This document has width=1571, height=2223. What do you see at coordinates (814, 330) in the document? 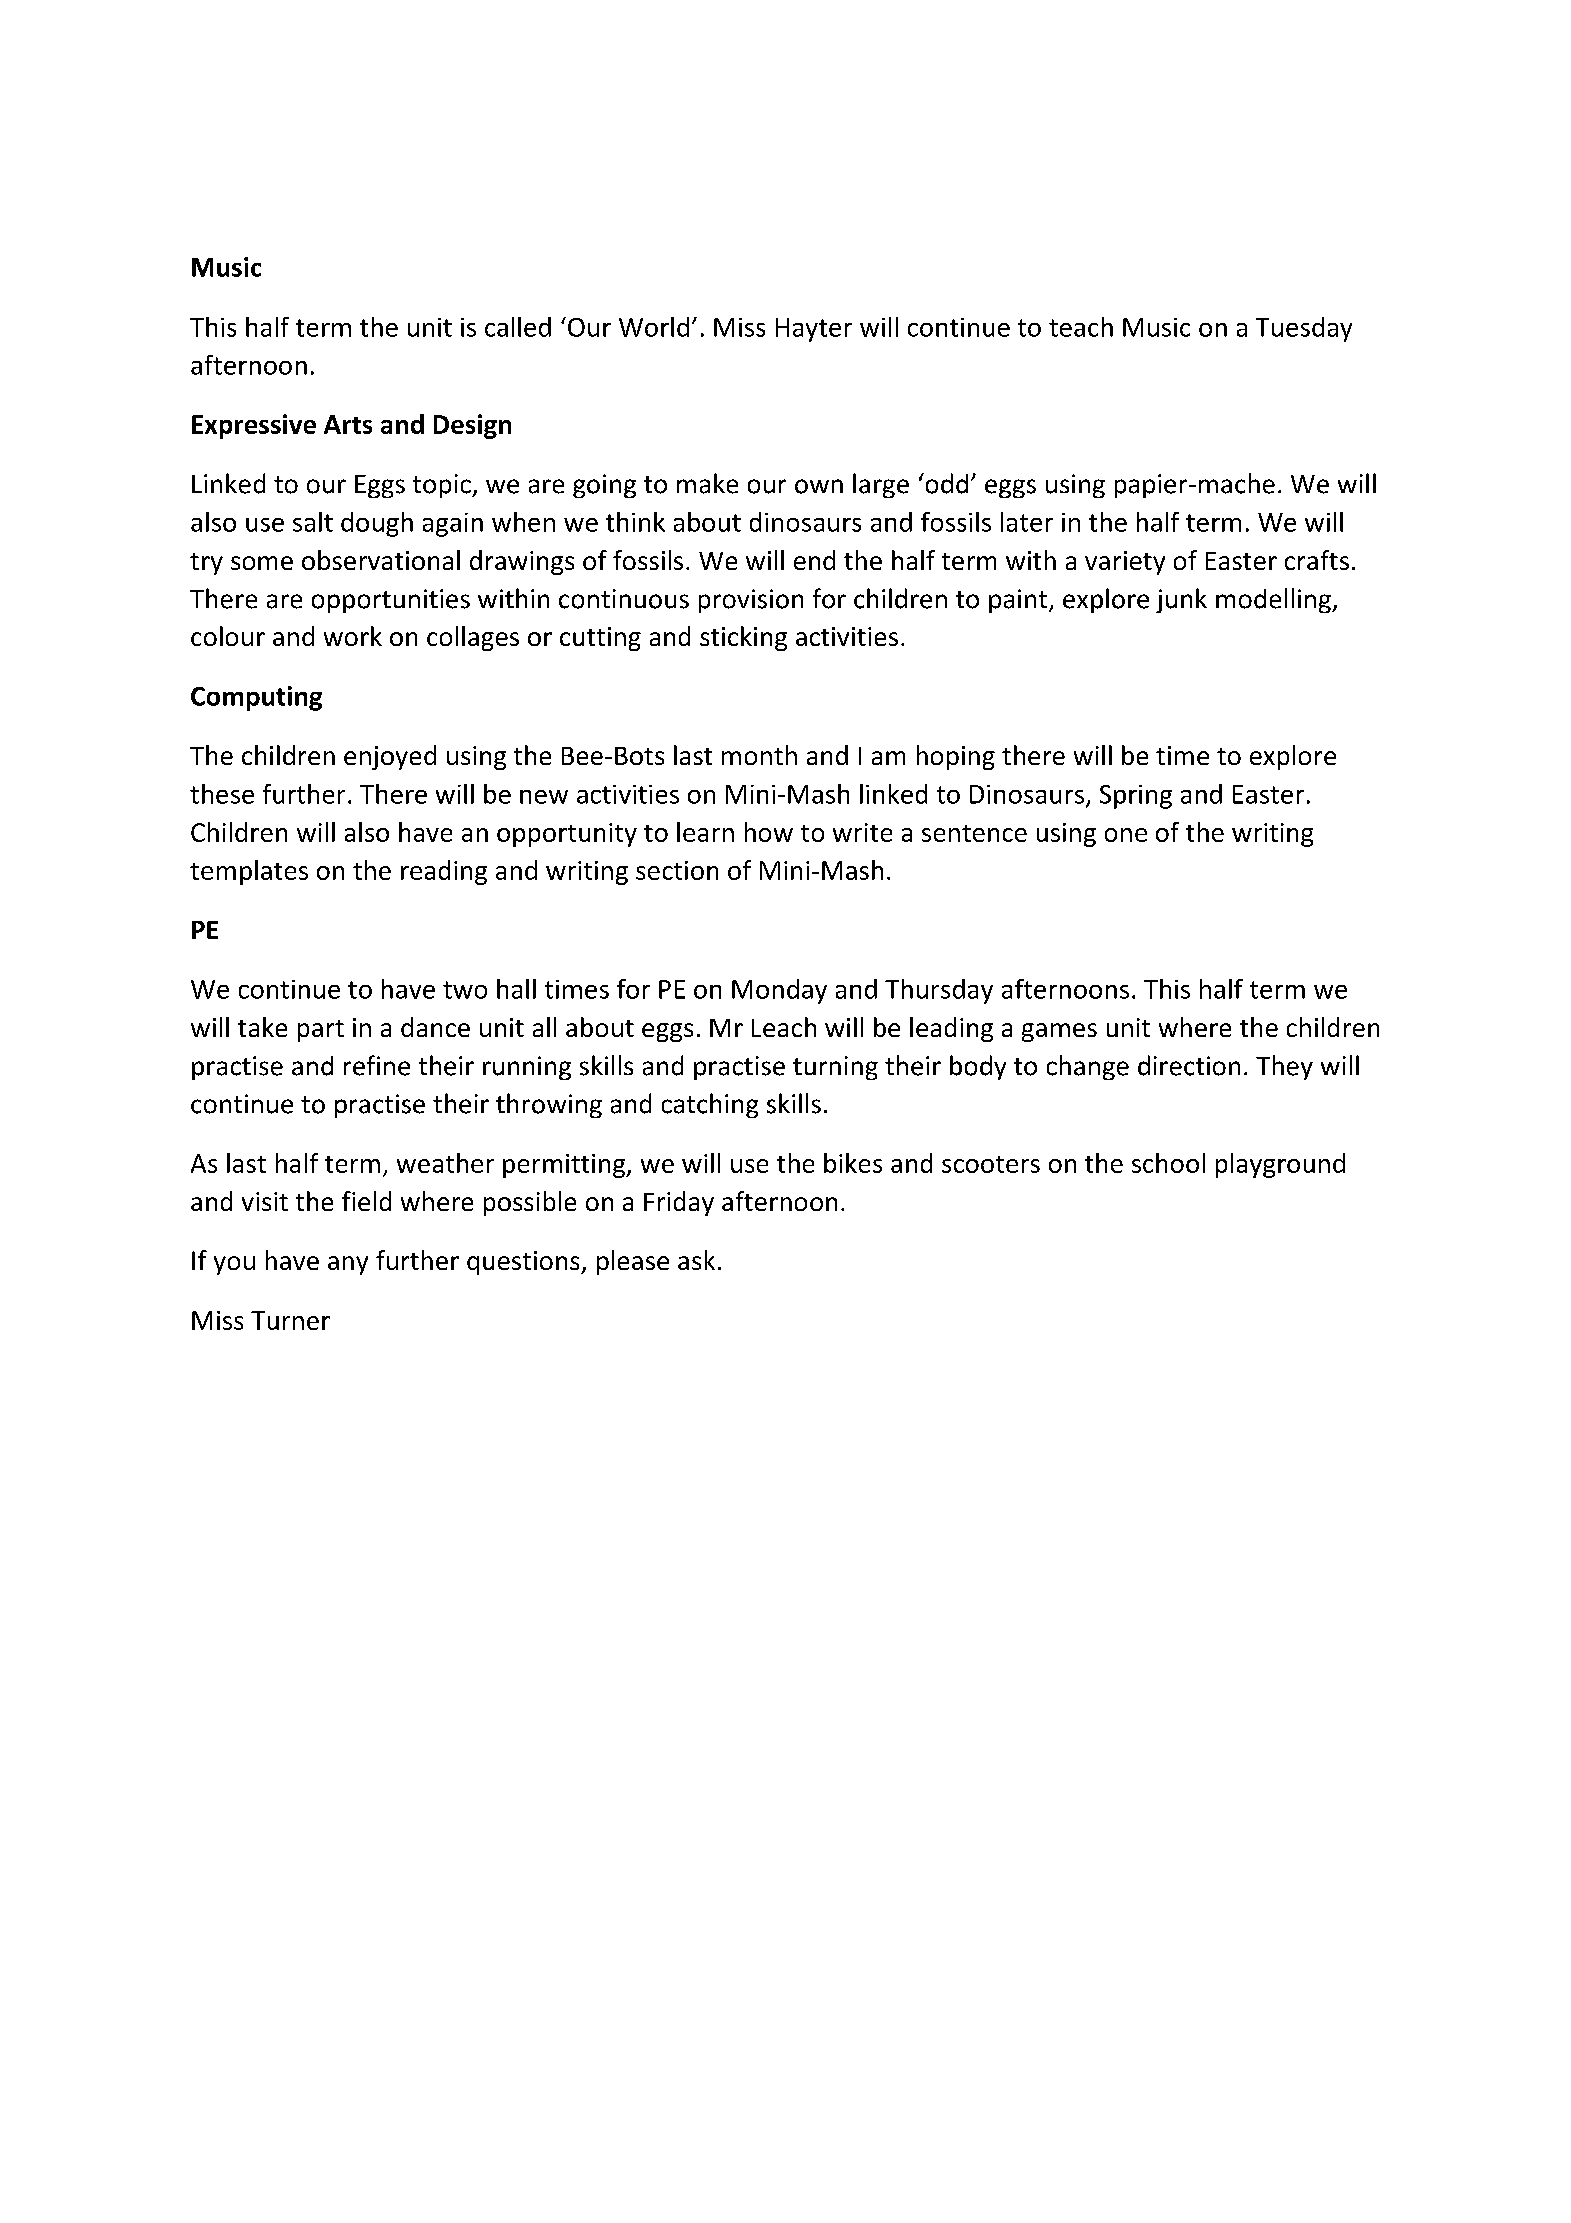
I see `Hayter` at bounding box center [814, 330].
